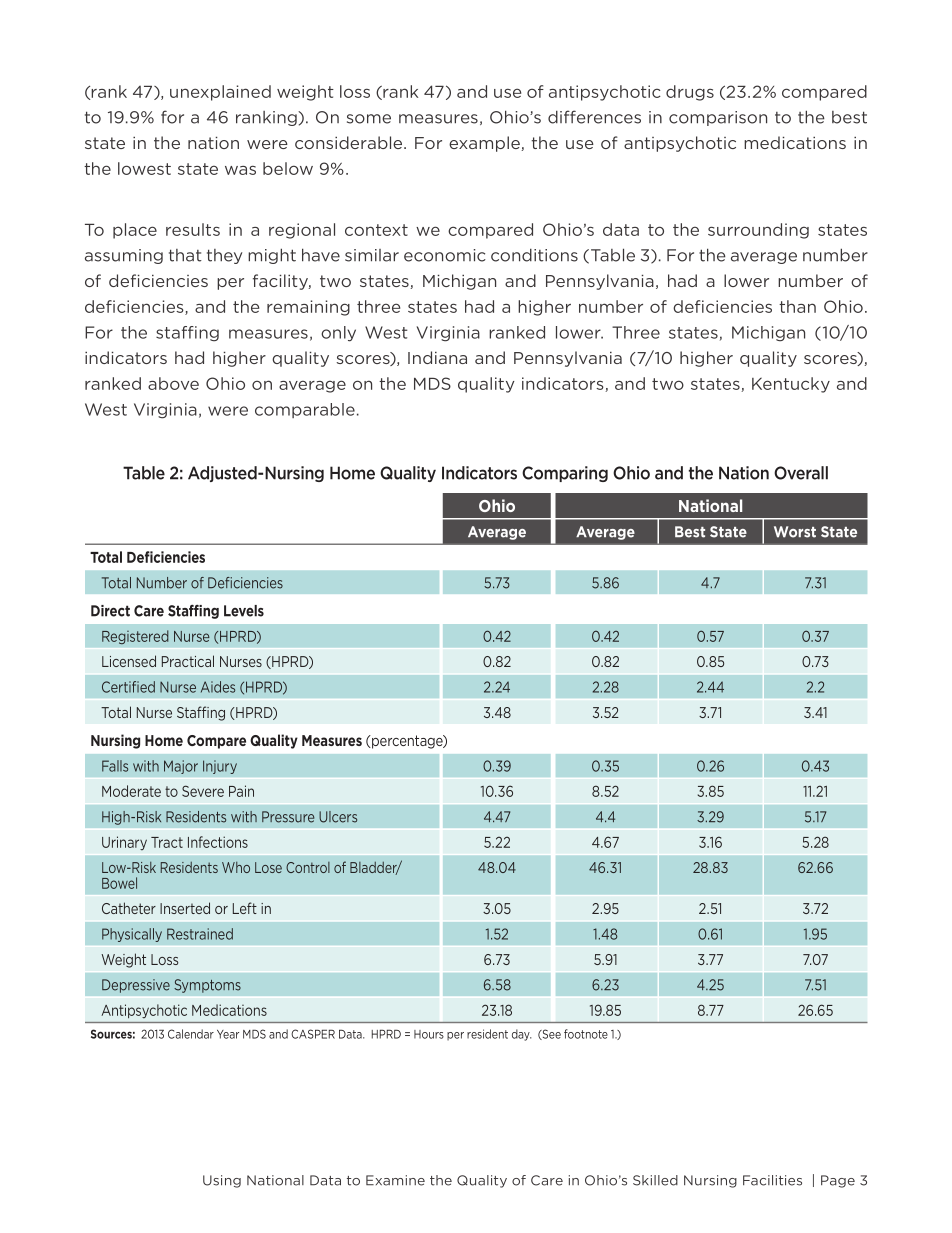 The height and width of the screenshot is (1233, 952). What do you see at coordinates (485, 144) in the screenshot?
I see `example` at bounding box center [485, 144].
